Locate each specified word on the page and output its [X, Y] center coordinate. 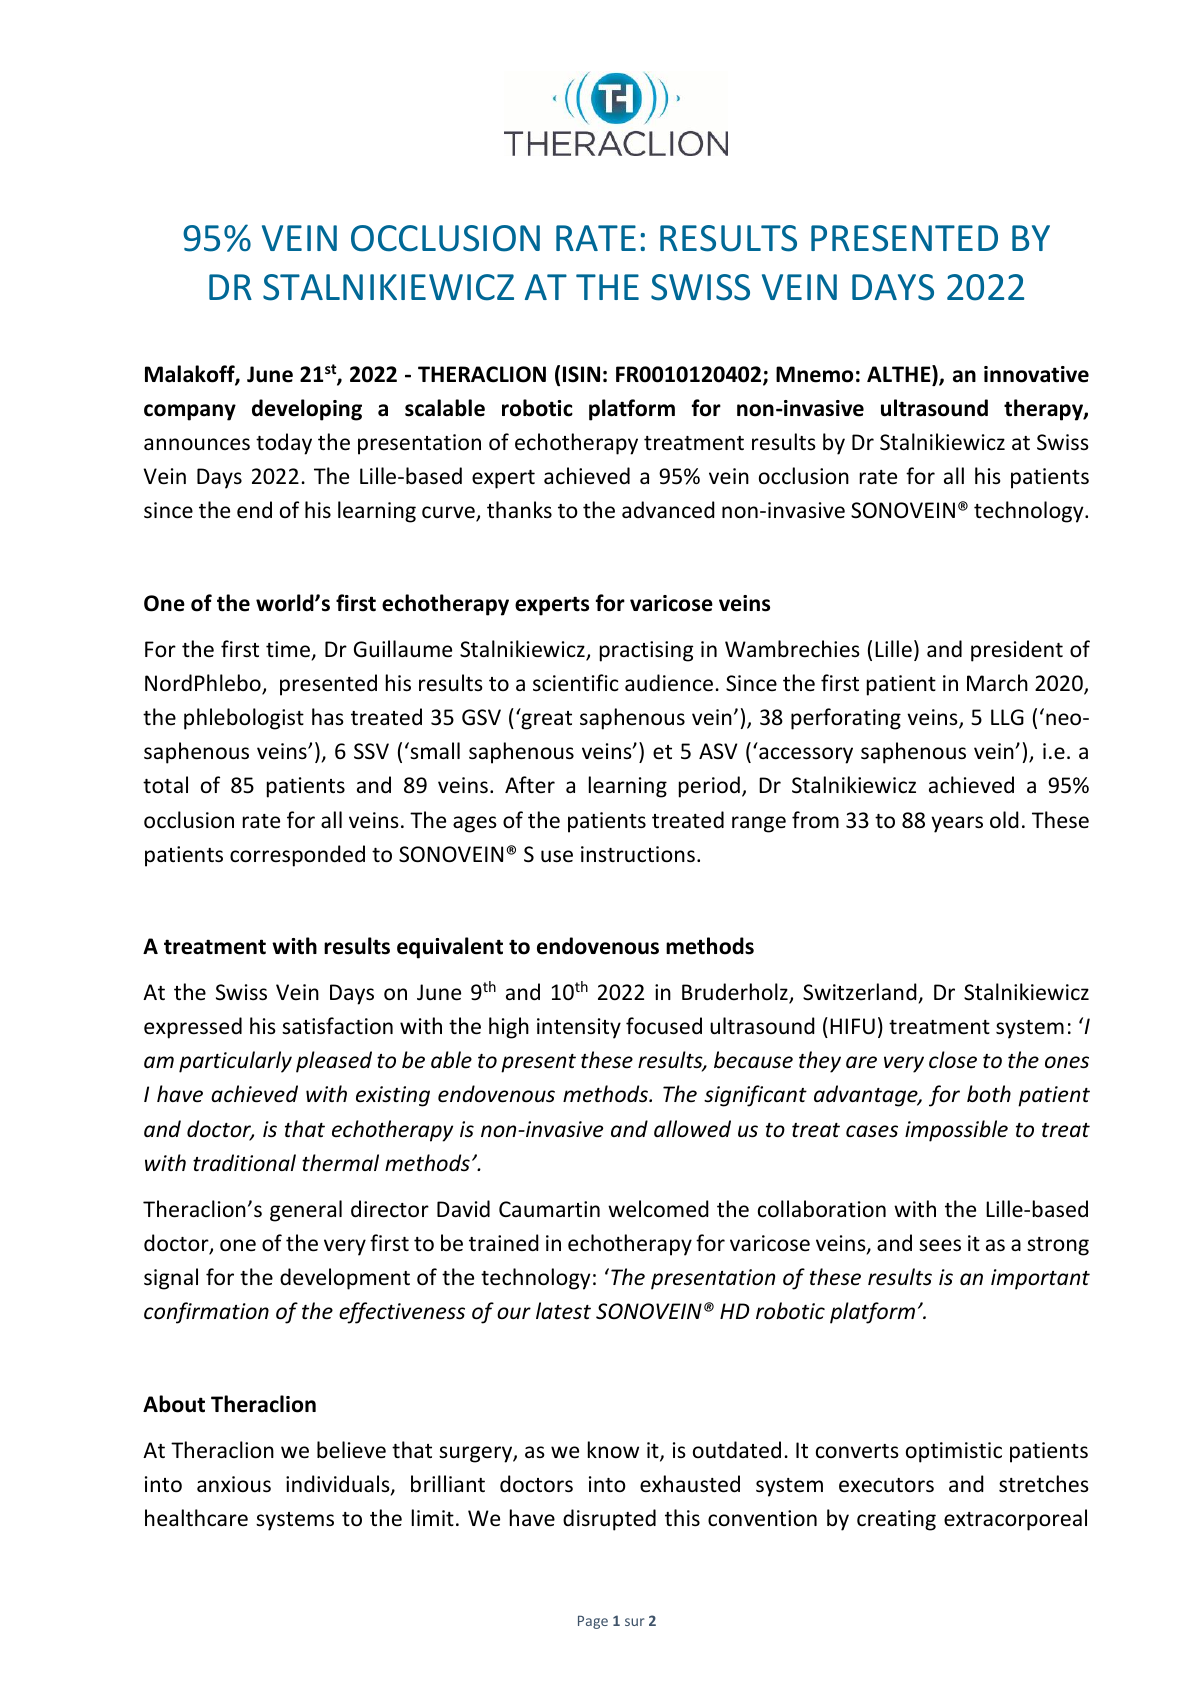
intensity [579, 1028]
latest [563, 1311]
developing [307, 410]
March [997, 682]
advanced [668, 510]
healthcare [196, 1518]
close [953, 1060]
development [345, 1279]
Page [593, 1622]
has [328, 716]
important [1040, 1279]
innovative [1036, 374]
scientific [575, 683]
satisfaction [337, 1026]
